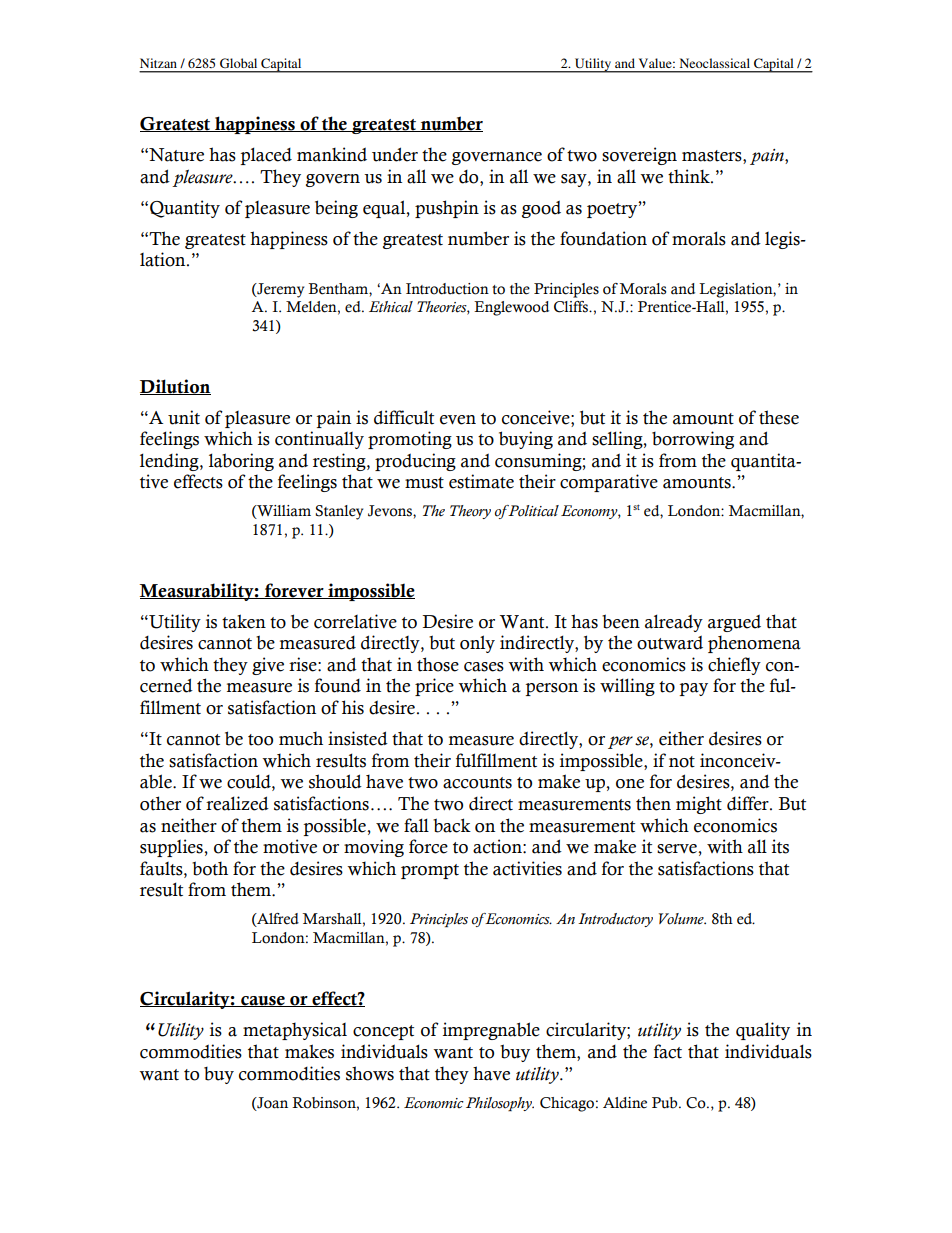  Describe the element at coordinates (666, 1103) in the screenshot. I see `Pub` at that location.
